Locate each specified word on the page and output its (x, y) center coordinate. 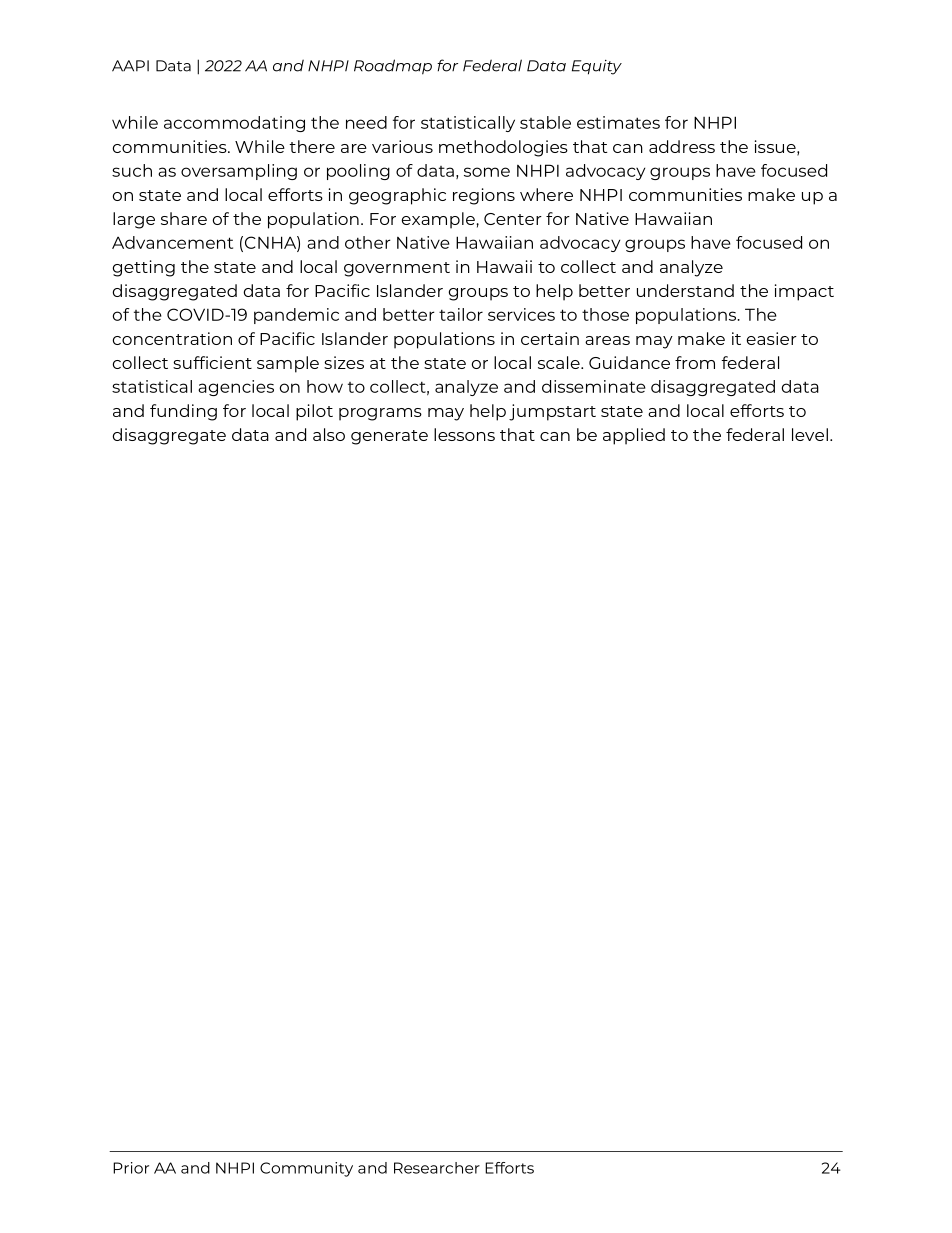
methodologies (503, 148)
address (682, 146)
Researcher (437, 1168)
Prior (131, 1168)
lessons (464, 434)
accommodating (234, 124)
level (810, 434)
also (329, 434)
